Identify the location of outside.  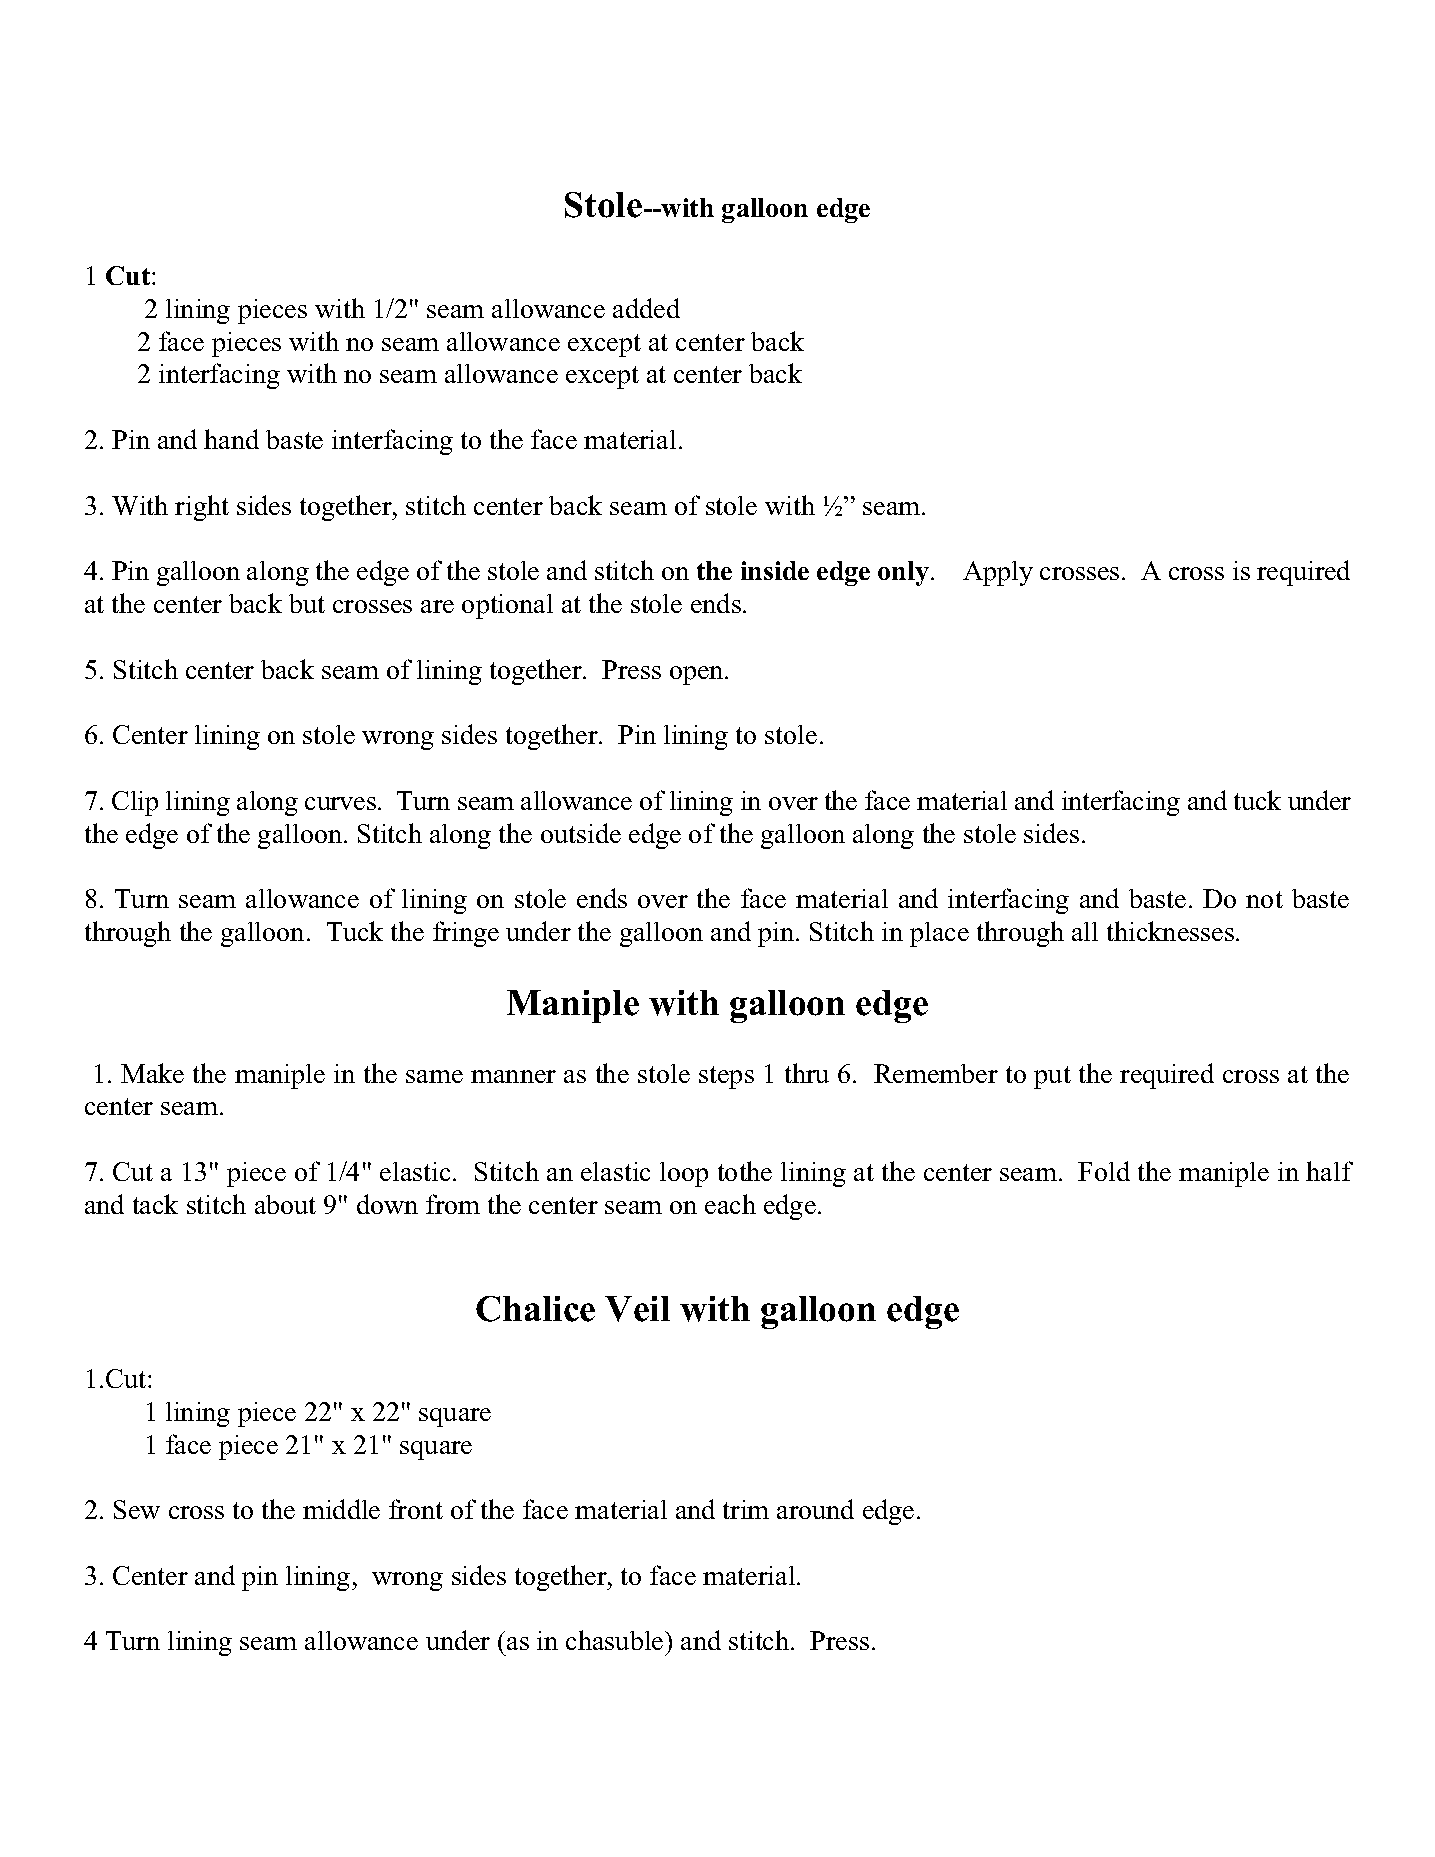
(581, 833).
